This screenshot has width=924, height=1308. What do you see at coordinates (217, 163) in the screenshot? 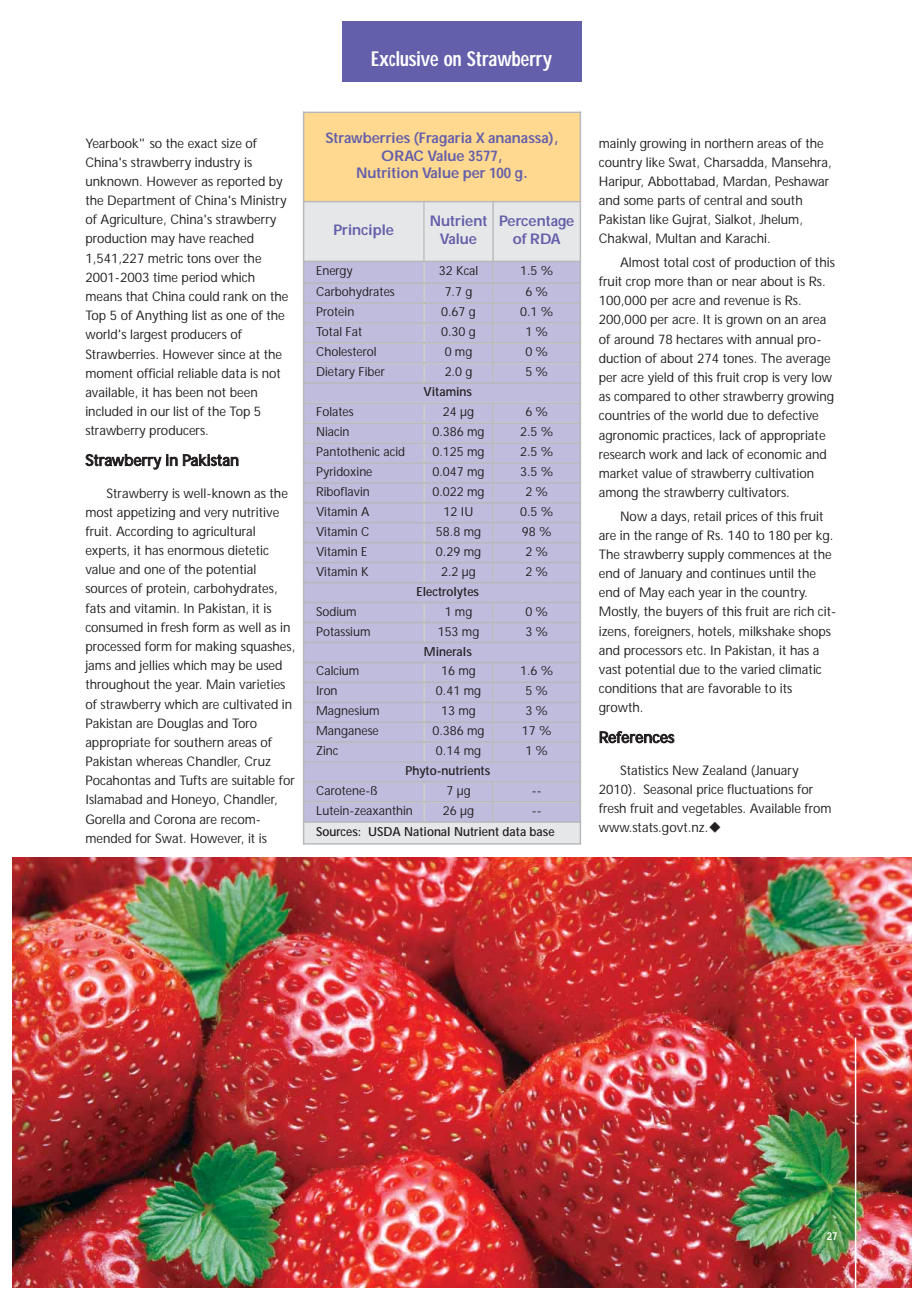
I see `industry` at bounding box center [217, 163].
